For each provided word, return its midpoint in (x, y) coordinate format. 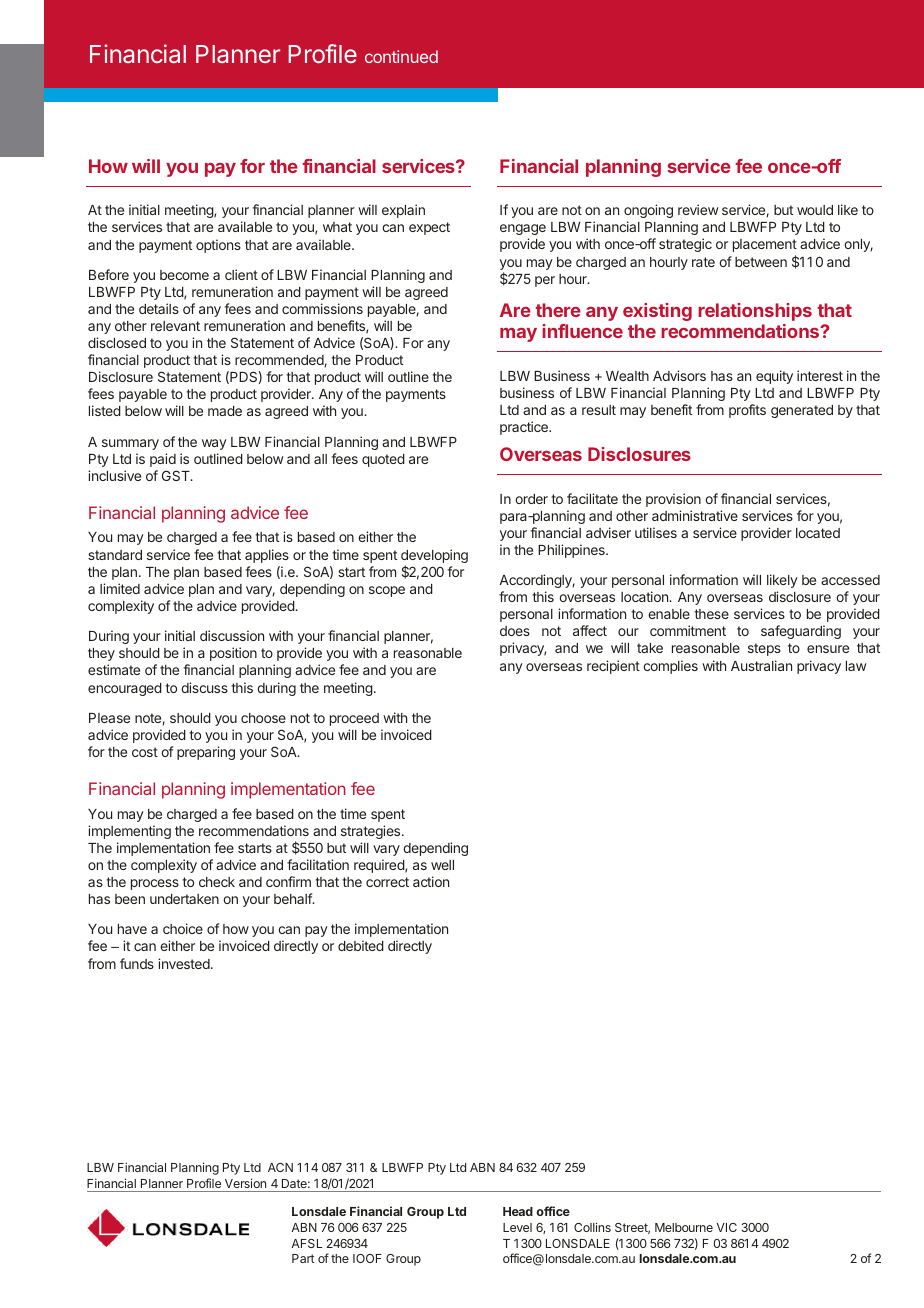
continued (401, 56)
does (515, 631)
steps (764, 649)
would (815, 210)
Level (517, 1227)
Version (245, 1183)
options (218, 246)
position (233, 654)
